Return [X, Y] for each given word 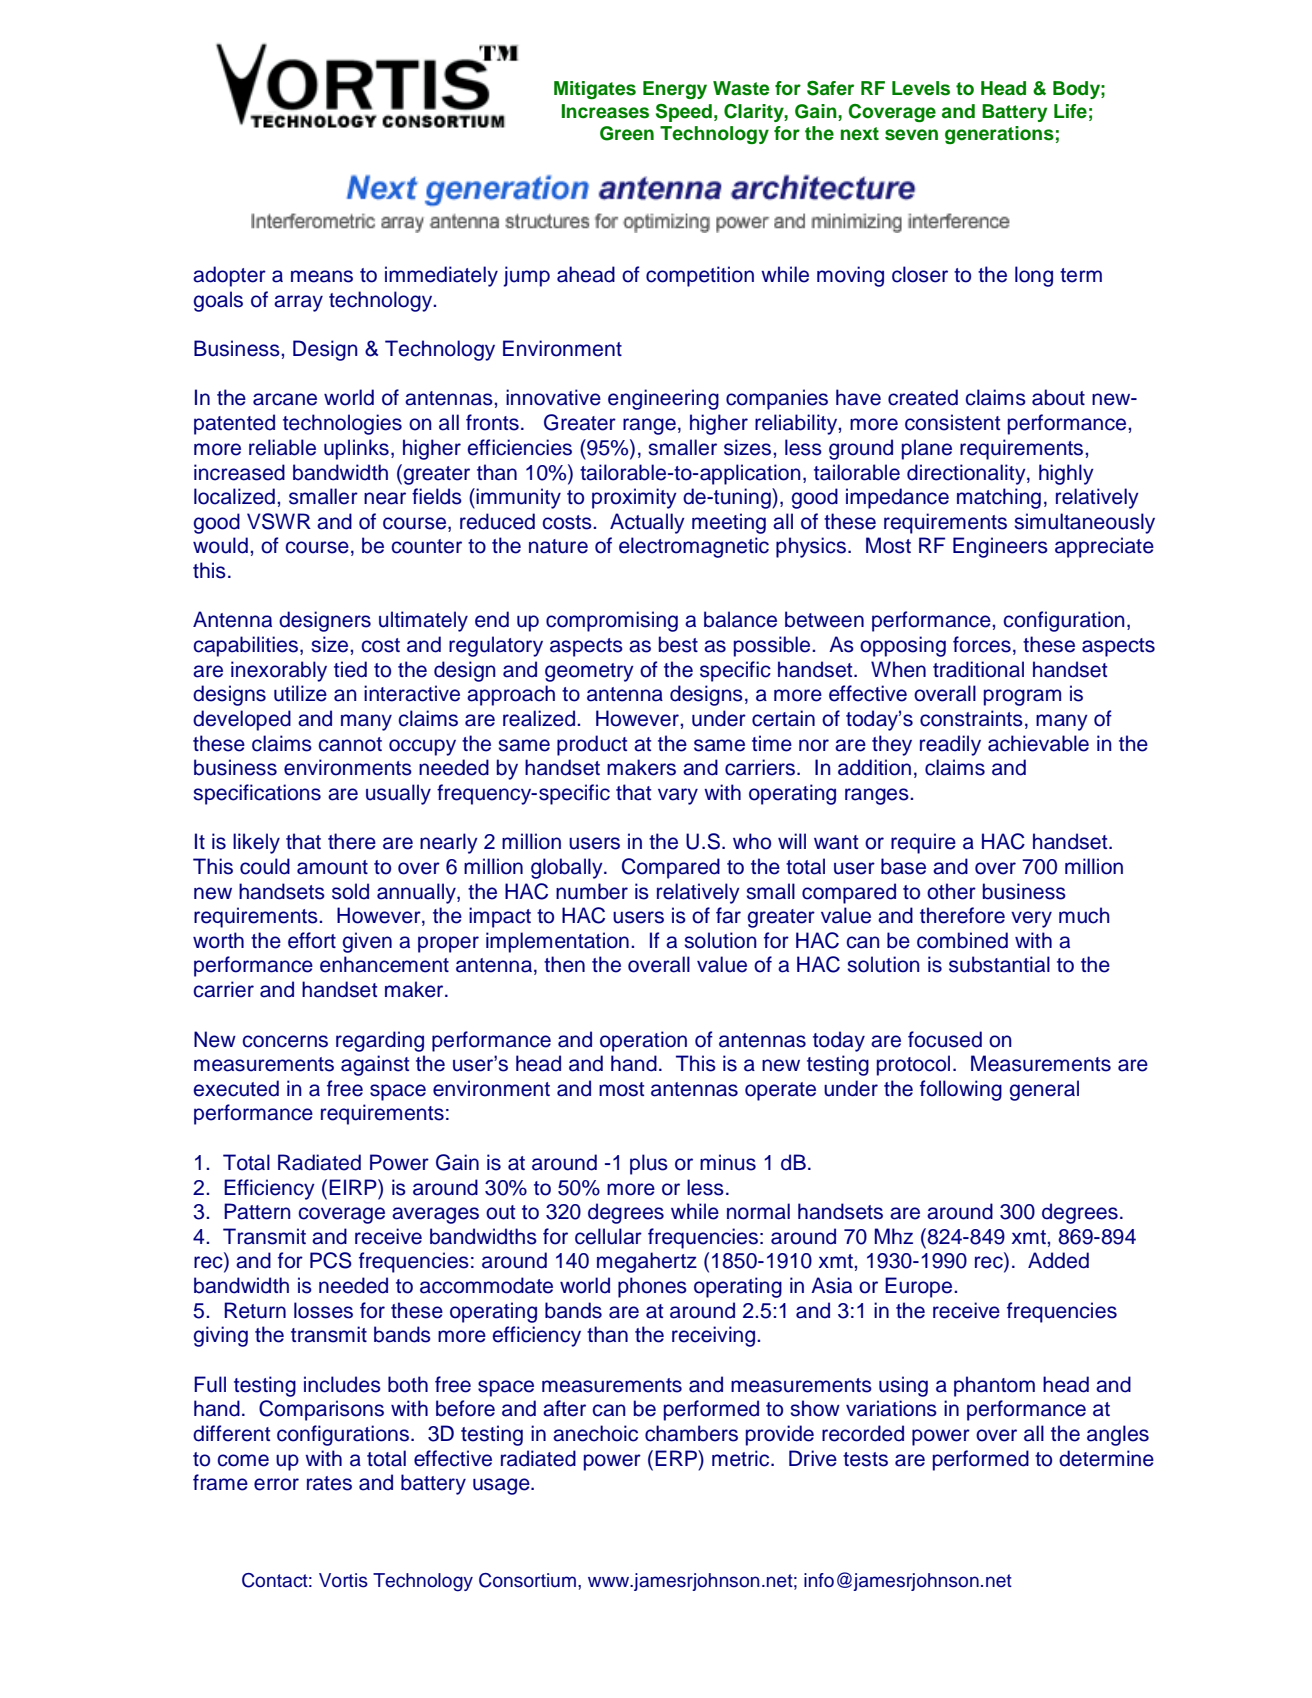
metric [742, 1458]
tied [350, 669]
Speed [684, 113]
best [678, 644]
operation [643, 1041]
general [1044, 1090]
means [322, 276]
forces [982, 644]
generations [999, 135]
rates [329, 1483]
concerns [285, 1041]
